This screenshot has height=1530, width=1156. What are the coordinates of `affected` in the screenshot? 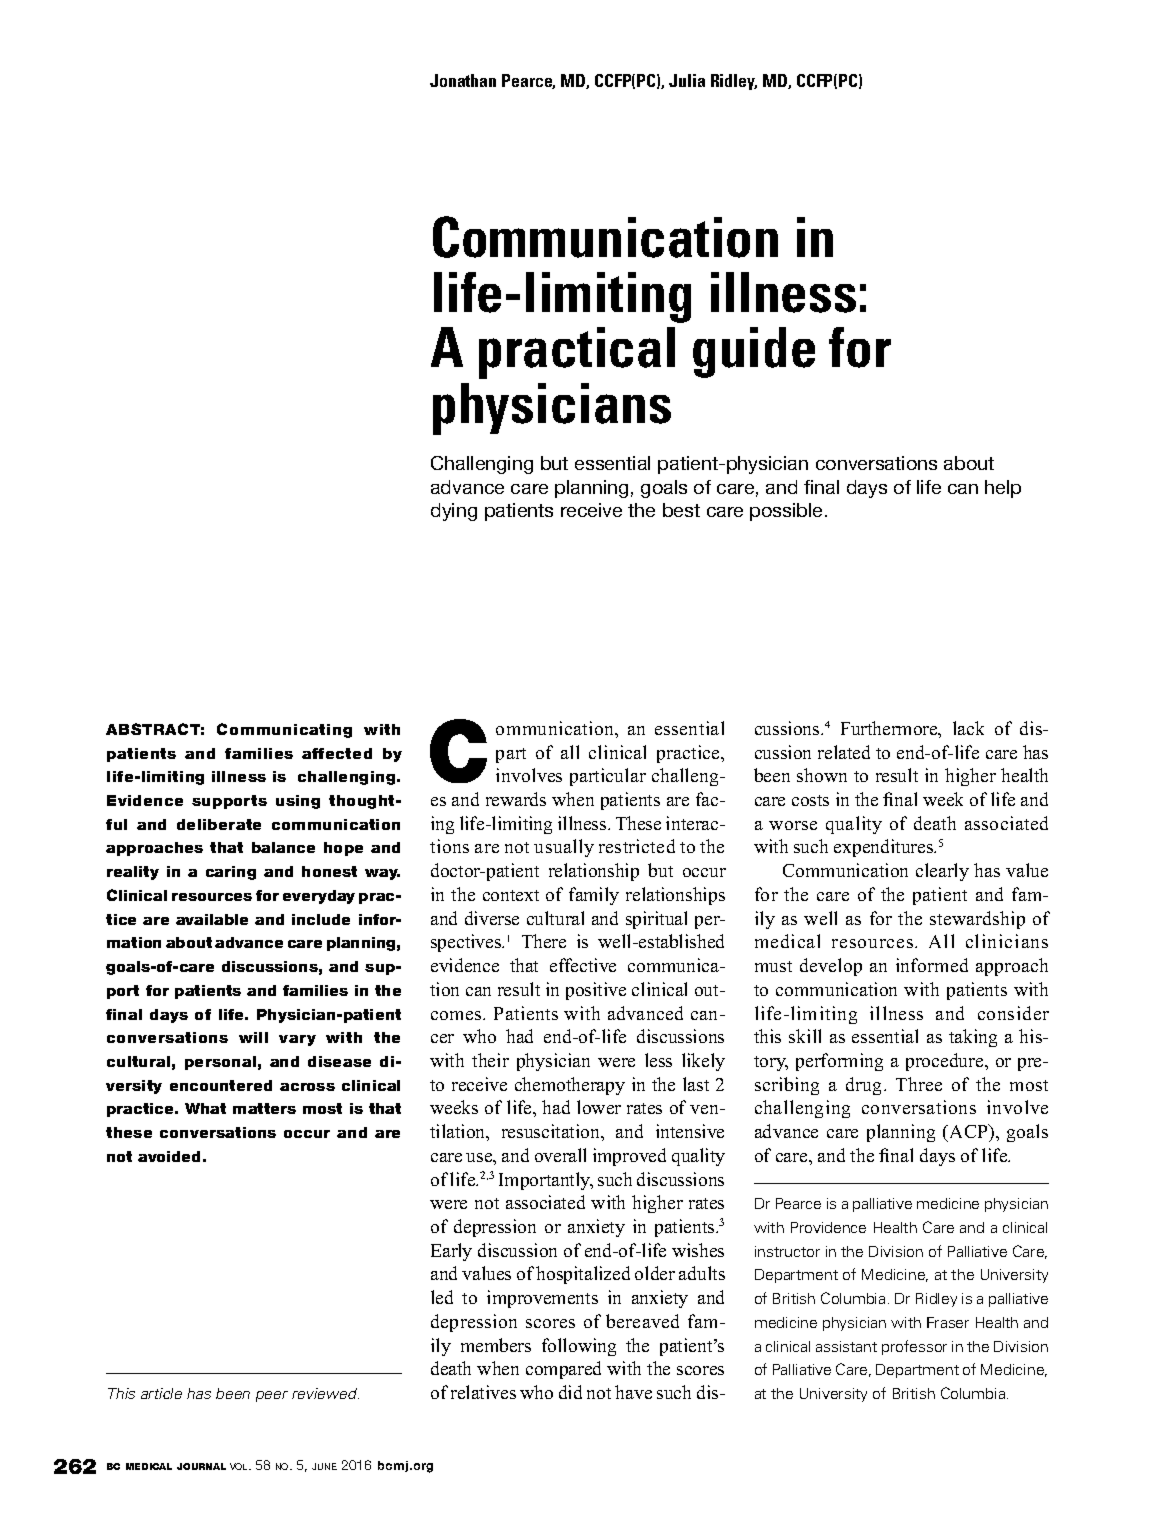 It's located at (337, 753).
